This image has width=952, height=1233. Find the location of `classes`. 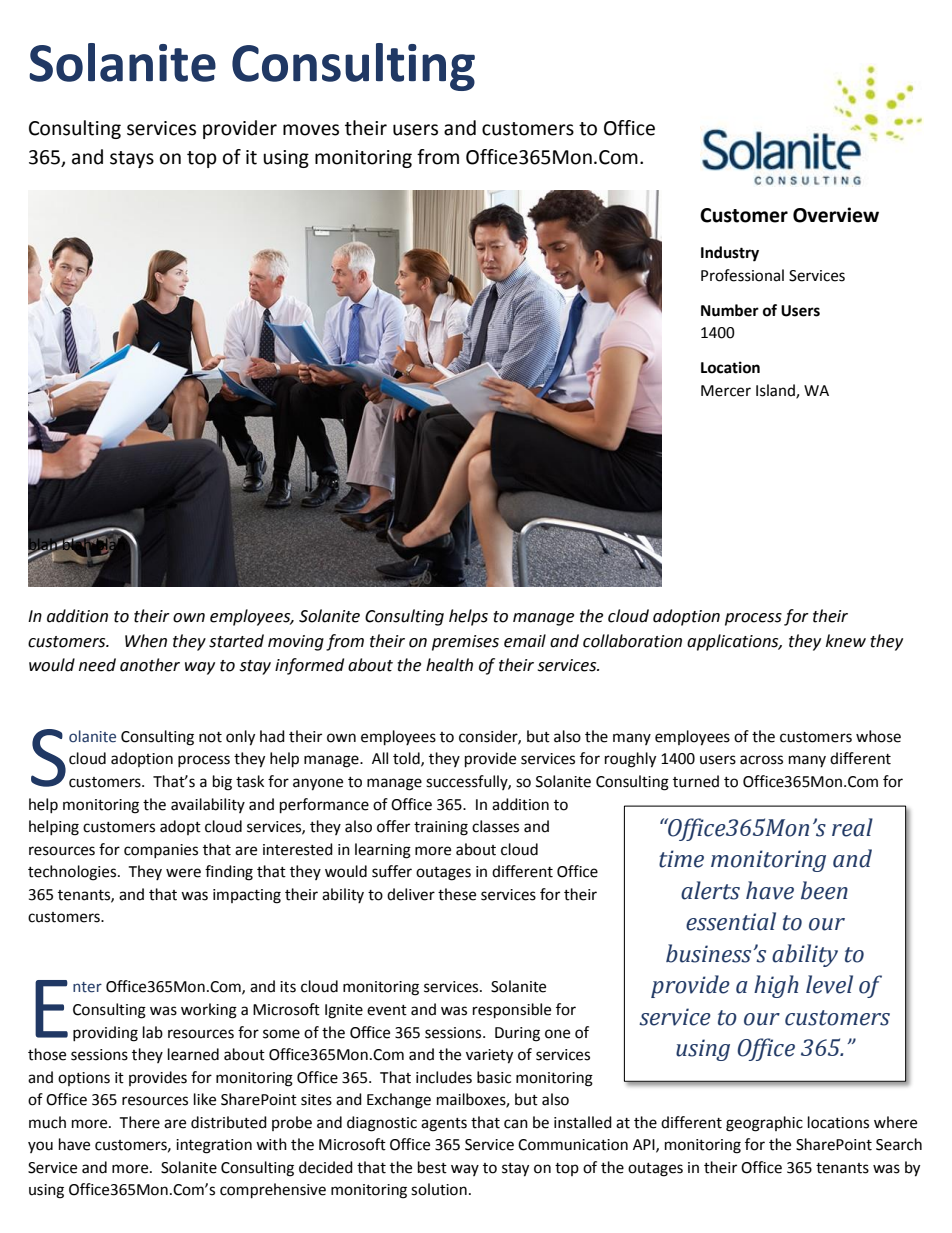

classes is located at coordinates (495, 826).
